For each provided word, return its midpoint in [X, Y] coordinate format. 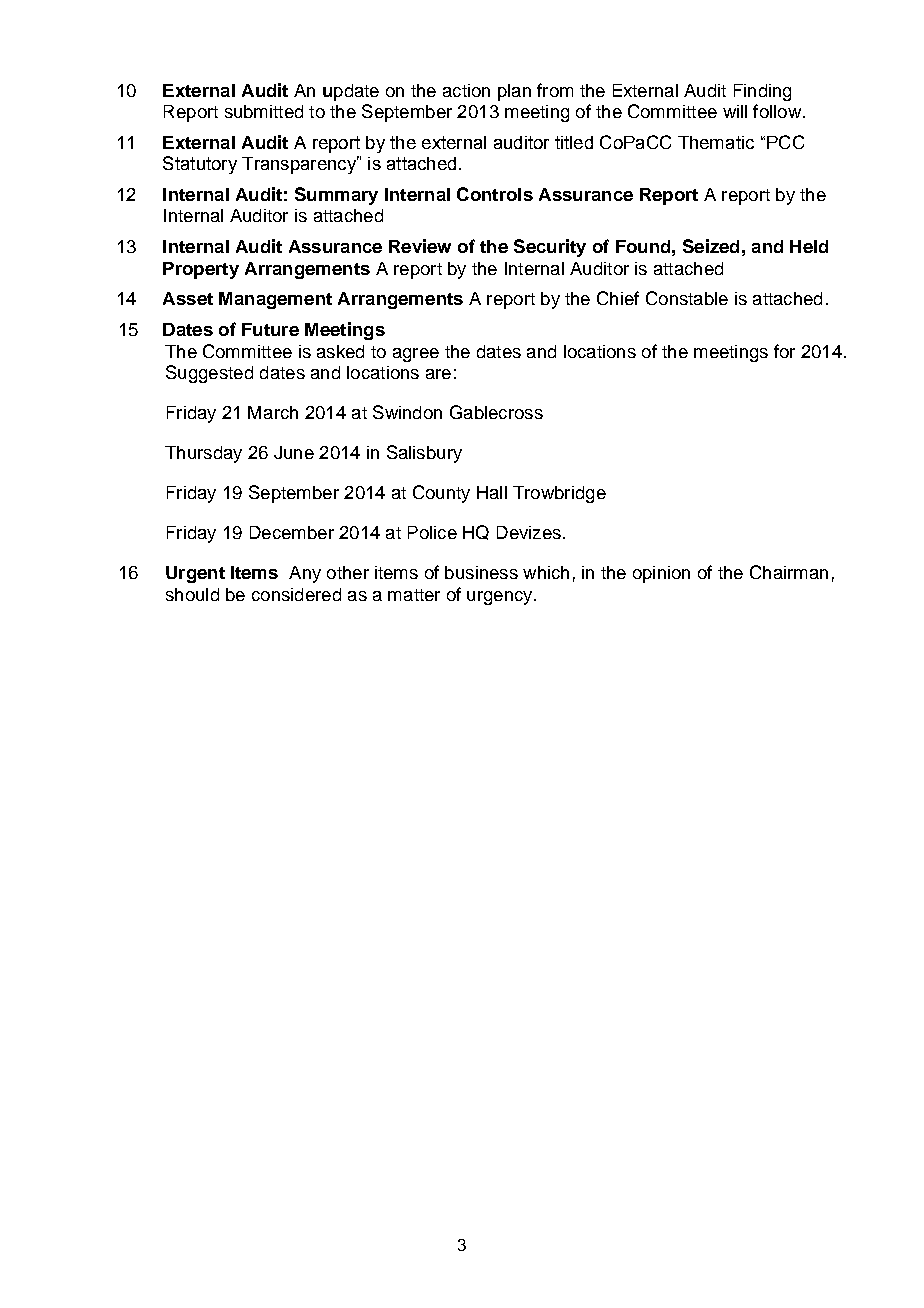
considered [296, 594]
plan [514, 92]
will [735, 111]
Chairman [789, 572]
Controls [495, 194]
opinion [661, 574]
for [784, 351]
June [294, 452]
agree [416, 355]
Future [270, 329]
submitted [264, 111]
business [481, 572]
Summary [336, 196]
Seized [711, 246]
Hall [492, 492]
